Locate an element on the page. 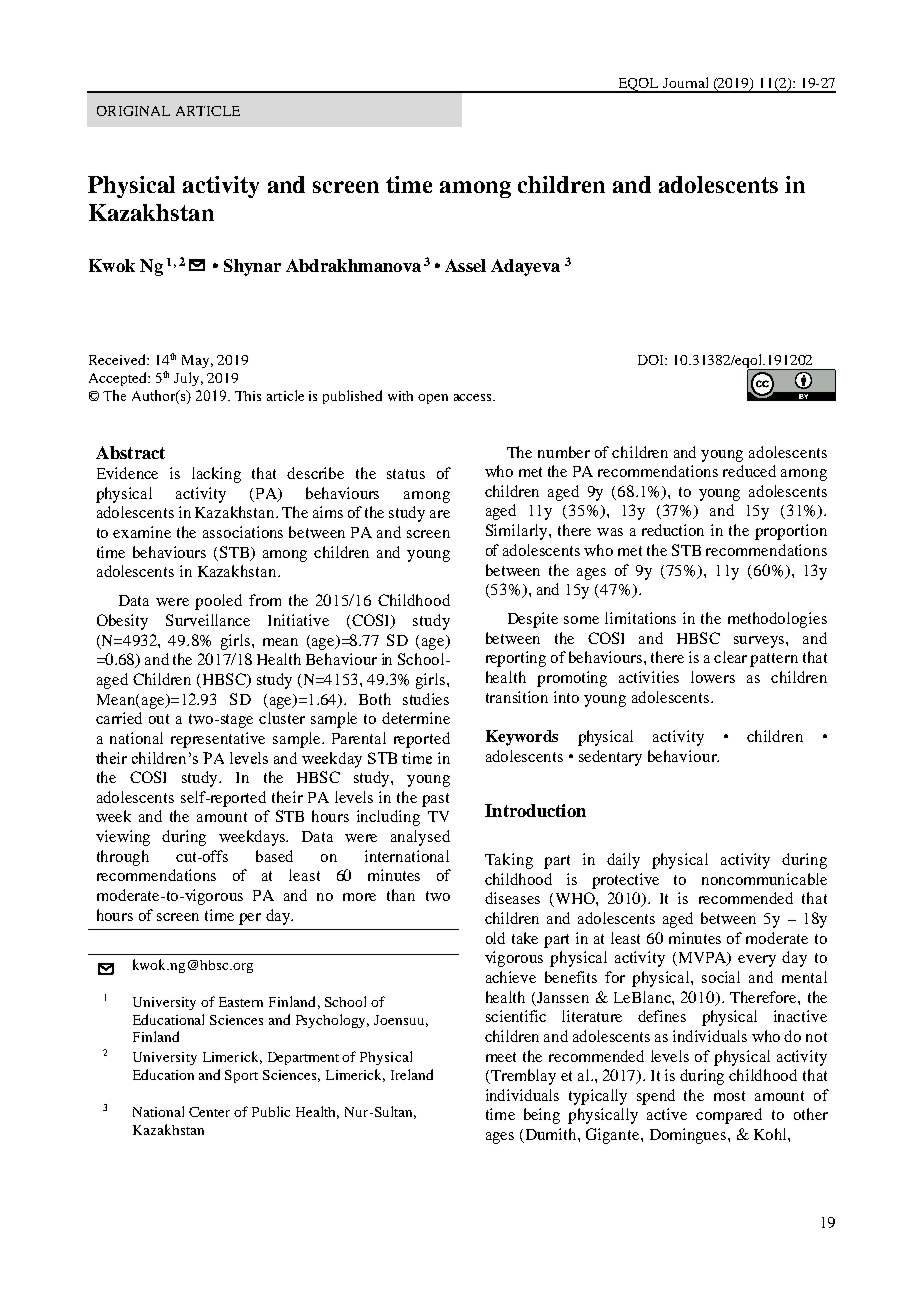  methodologies is located at coordinates (777, 620).
